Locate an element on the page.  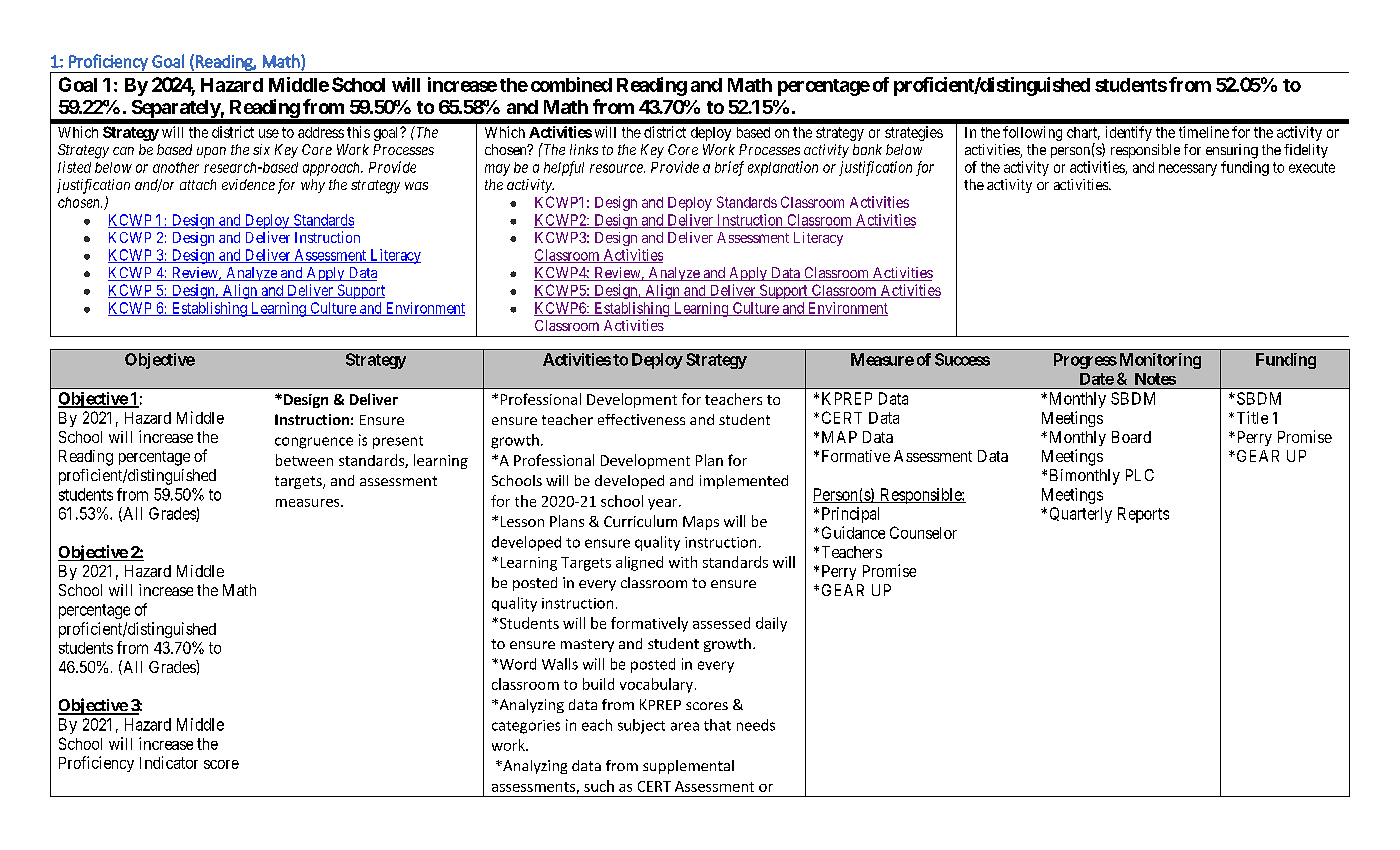
timeline is located at coordinates (1204, 132).
